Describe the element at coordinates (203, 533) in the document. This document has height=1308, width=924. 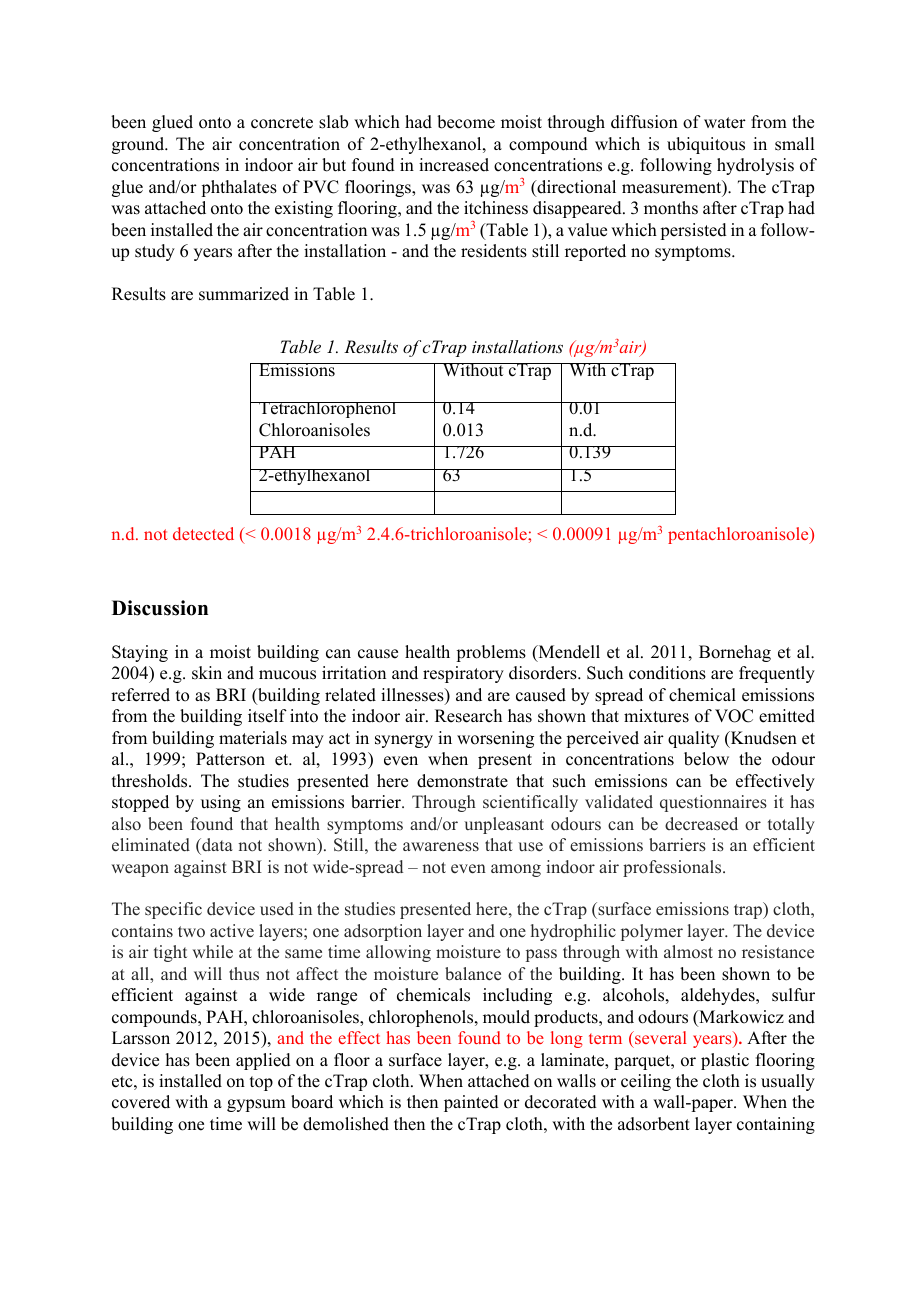
I see `detected` at that location.
